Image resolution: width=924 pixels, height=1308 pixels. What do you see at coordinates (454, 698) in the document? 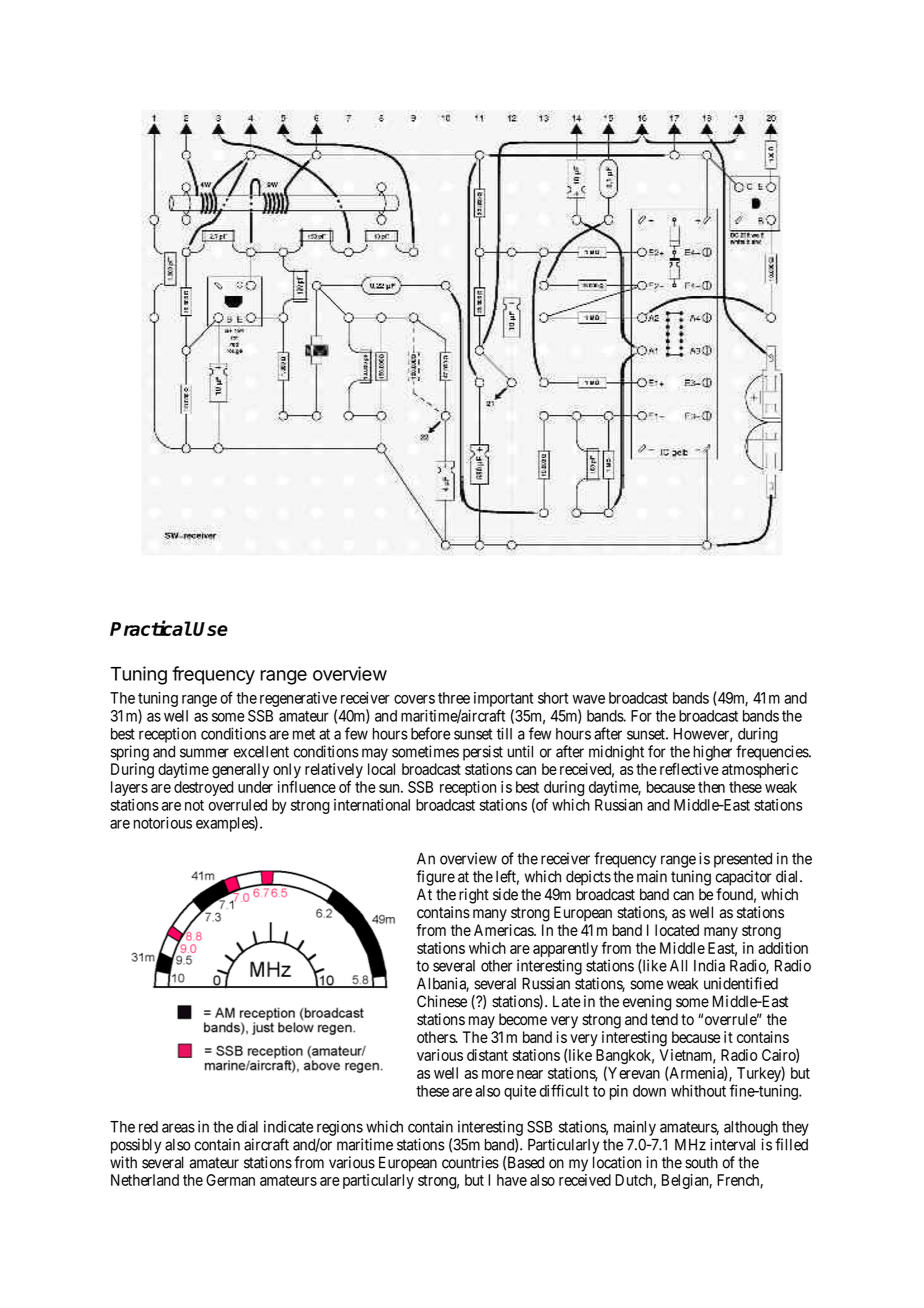
I see `three` at bounding box center [454, 698].
